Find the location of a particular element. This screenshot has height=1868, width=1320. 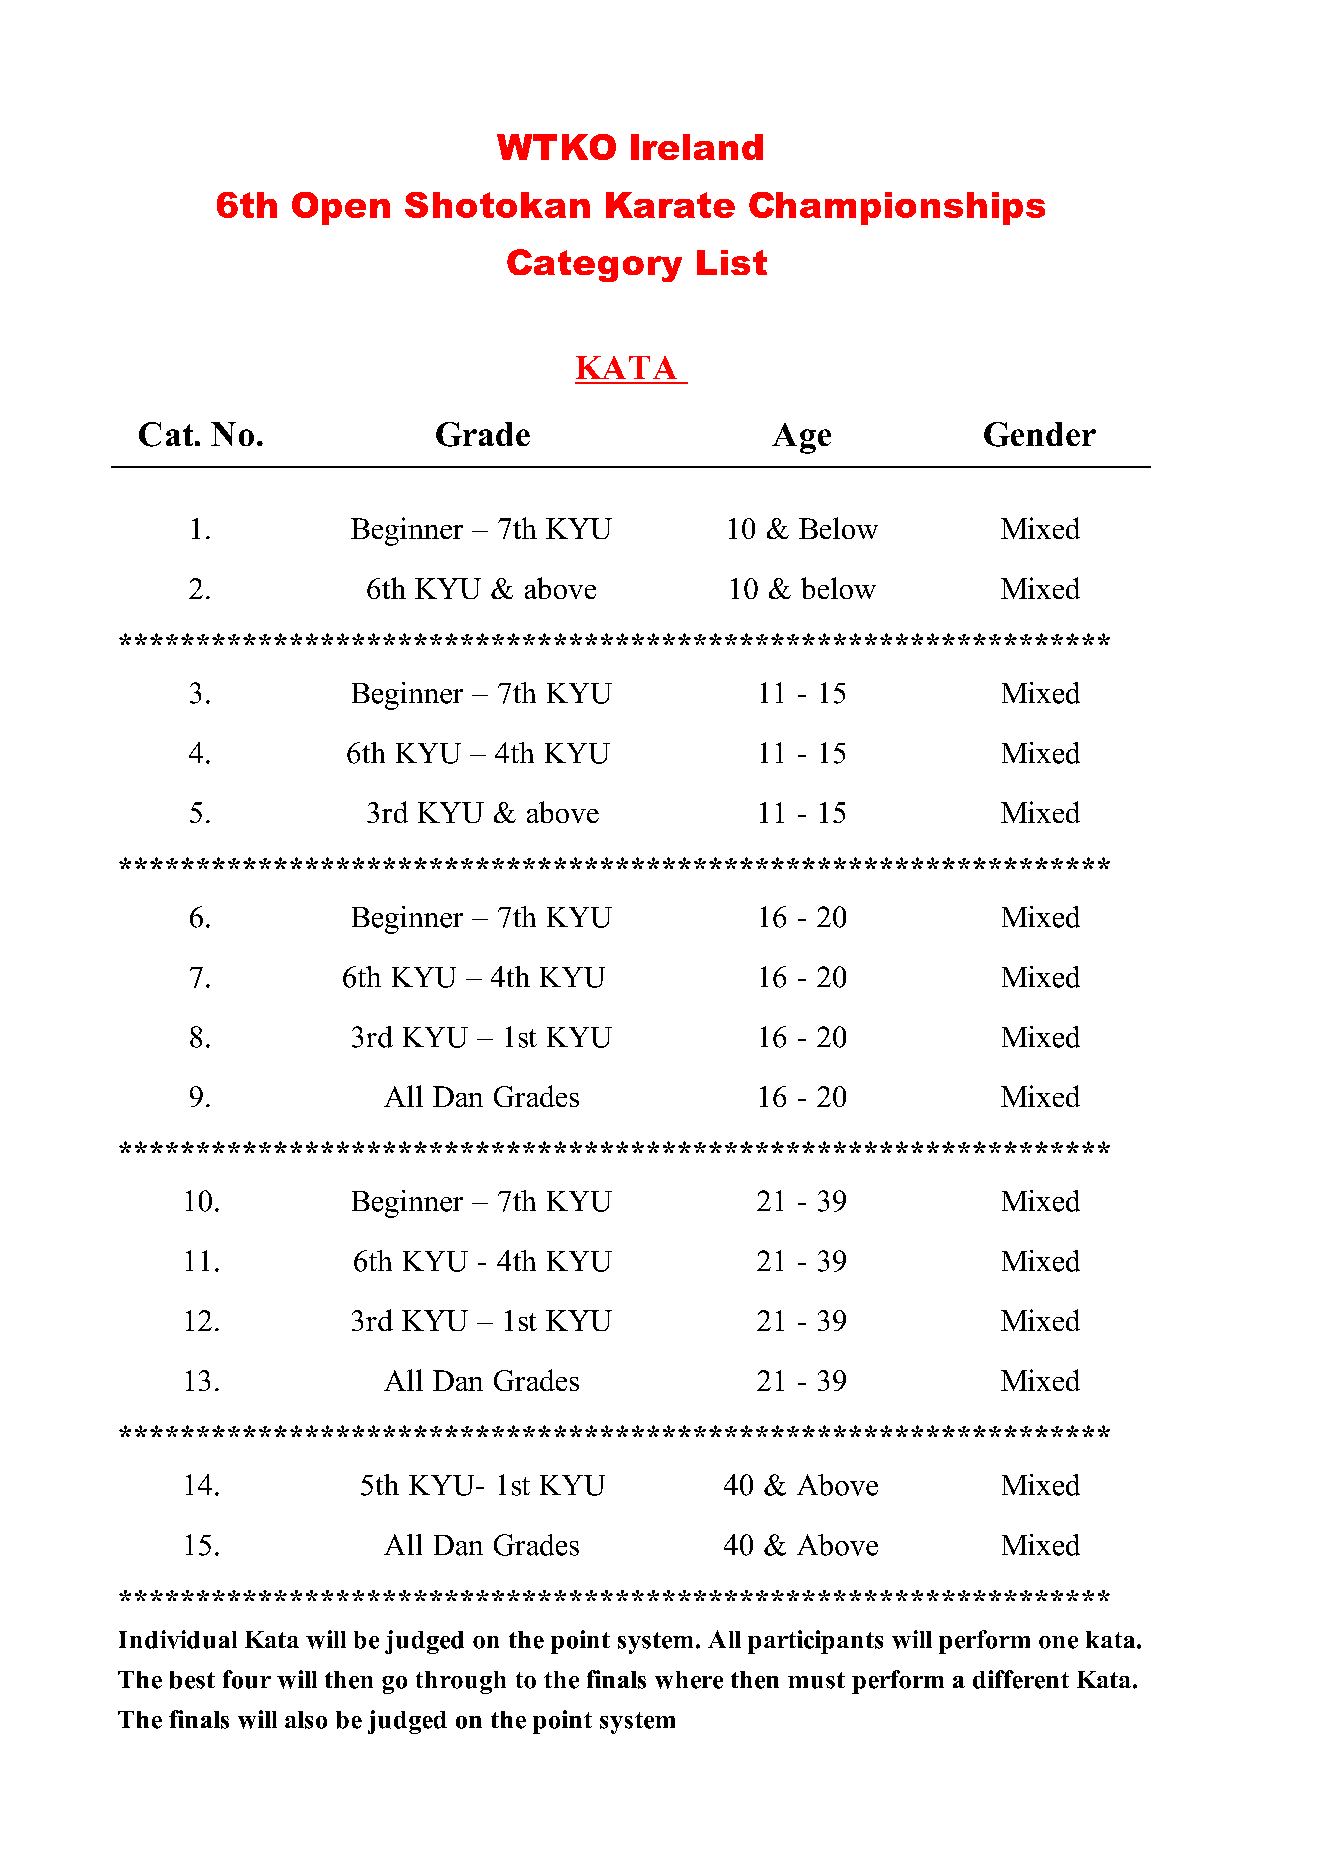

Gender is located at coordinates (1040, 434).
